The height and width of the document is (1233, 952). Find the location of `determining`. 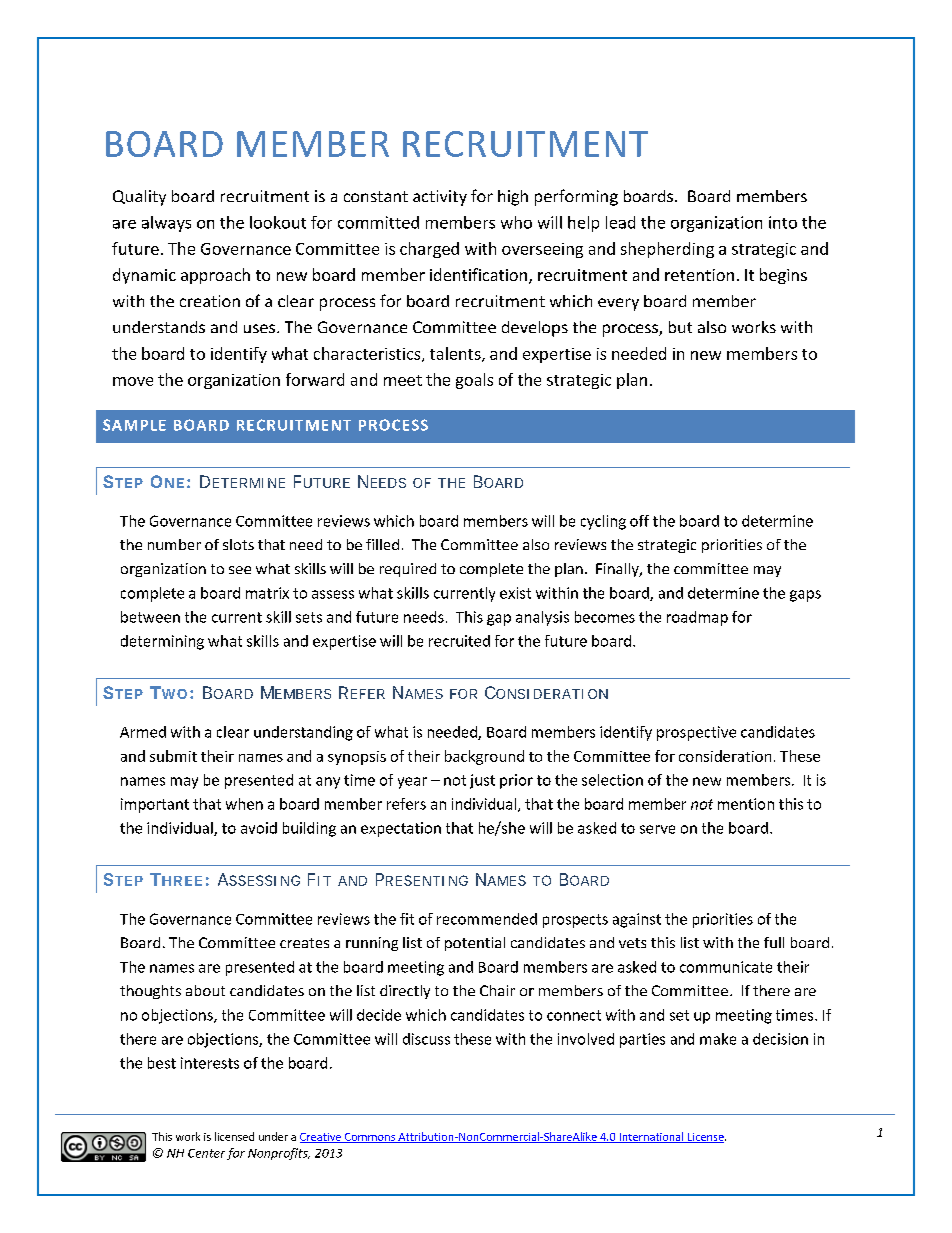

determining is located at coordinates (162, 642).
